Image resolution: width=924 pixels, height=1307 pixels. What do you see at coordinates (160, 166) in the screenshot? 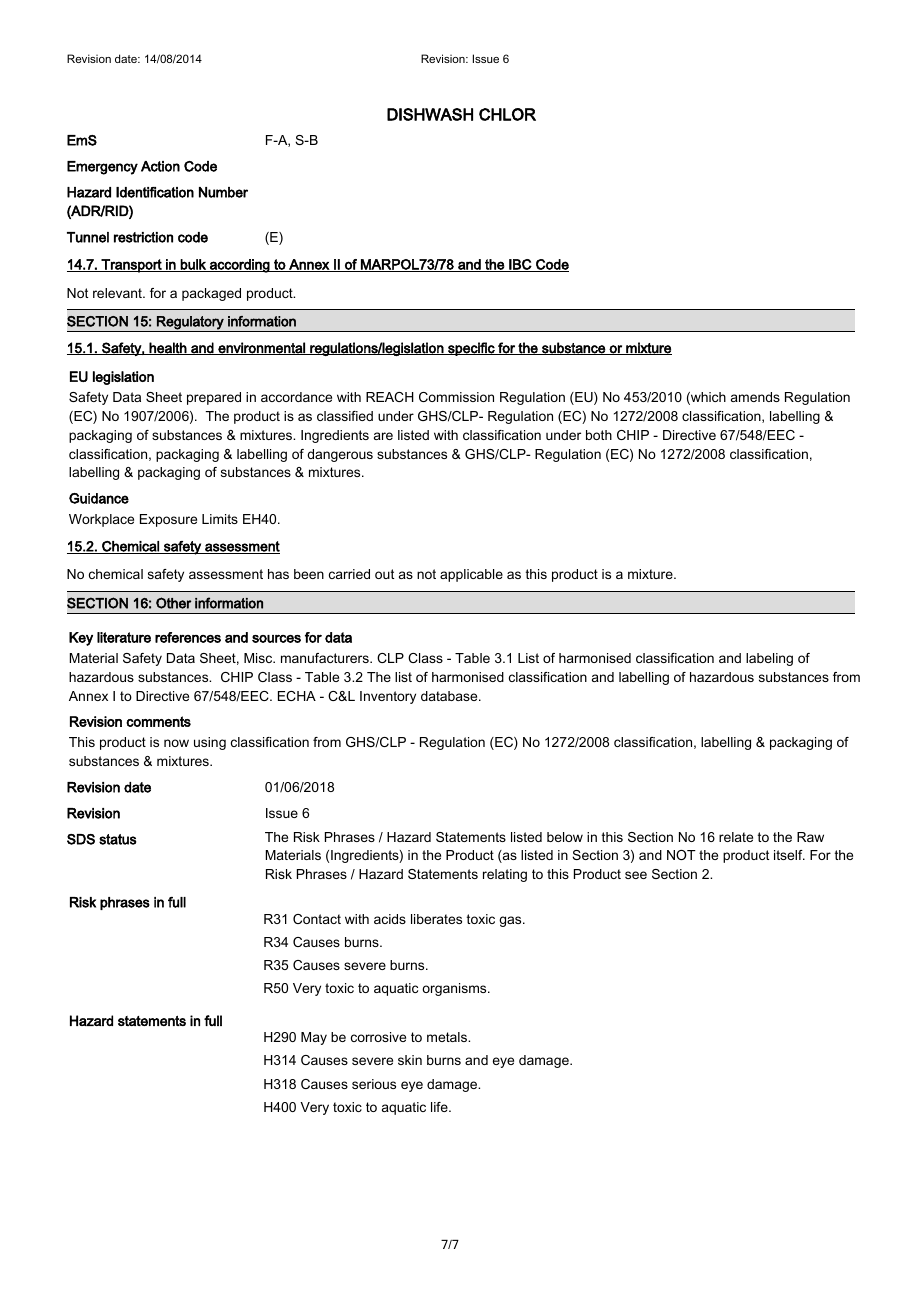
I see `Action` at bounding box center [160, 166].
